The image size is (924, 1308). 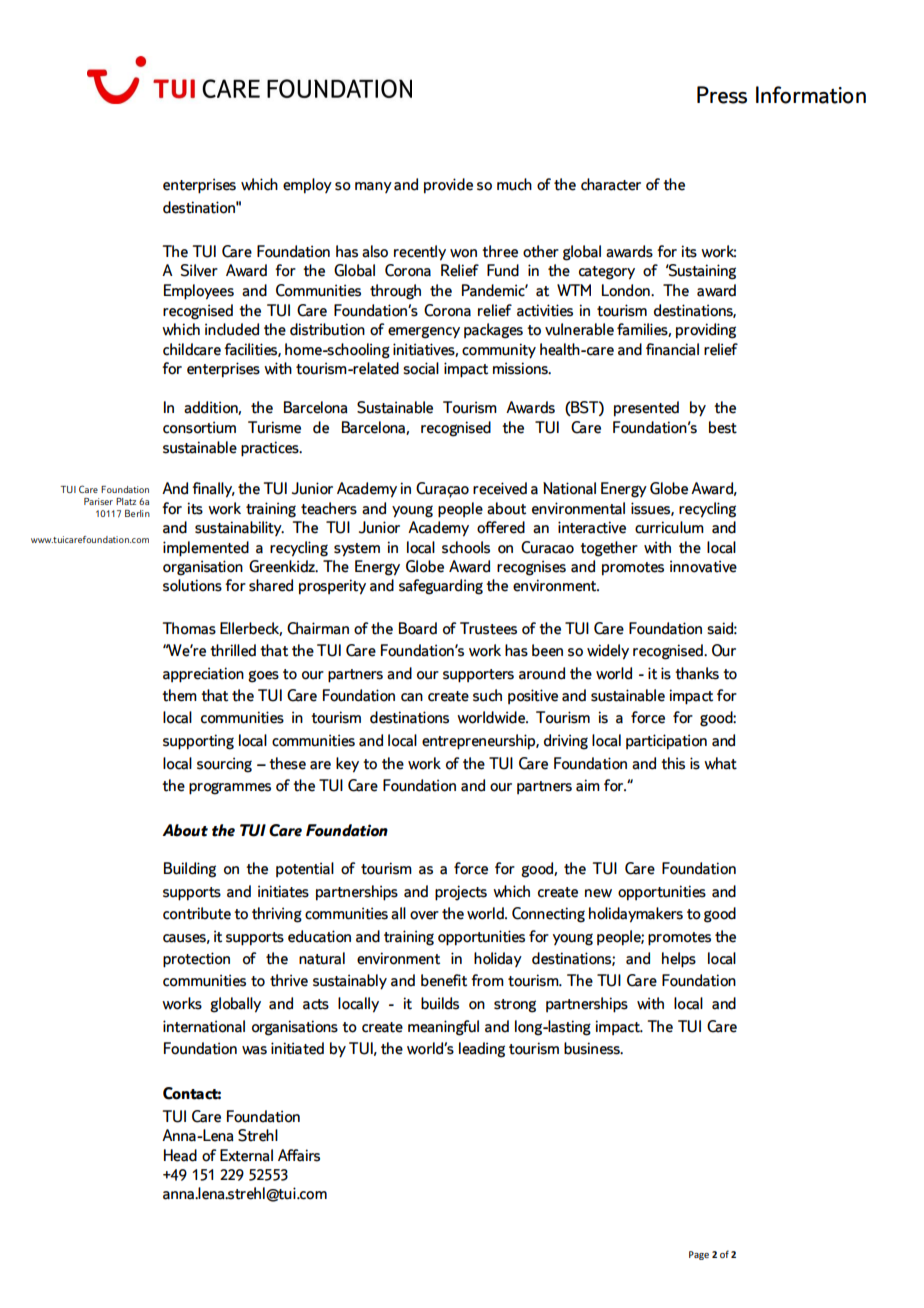 I want to click on finally, so click(x=213, y=490).
